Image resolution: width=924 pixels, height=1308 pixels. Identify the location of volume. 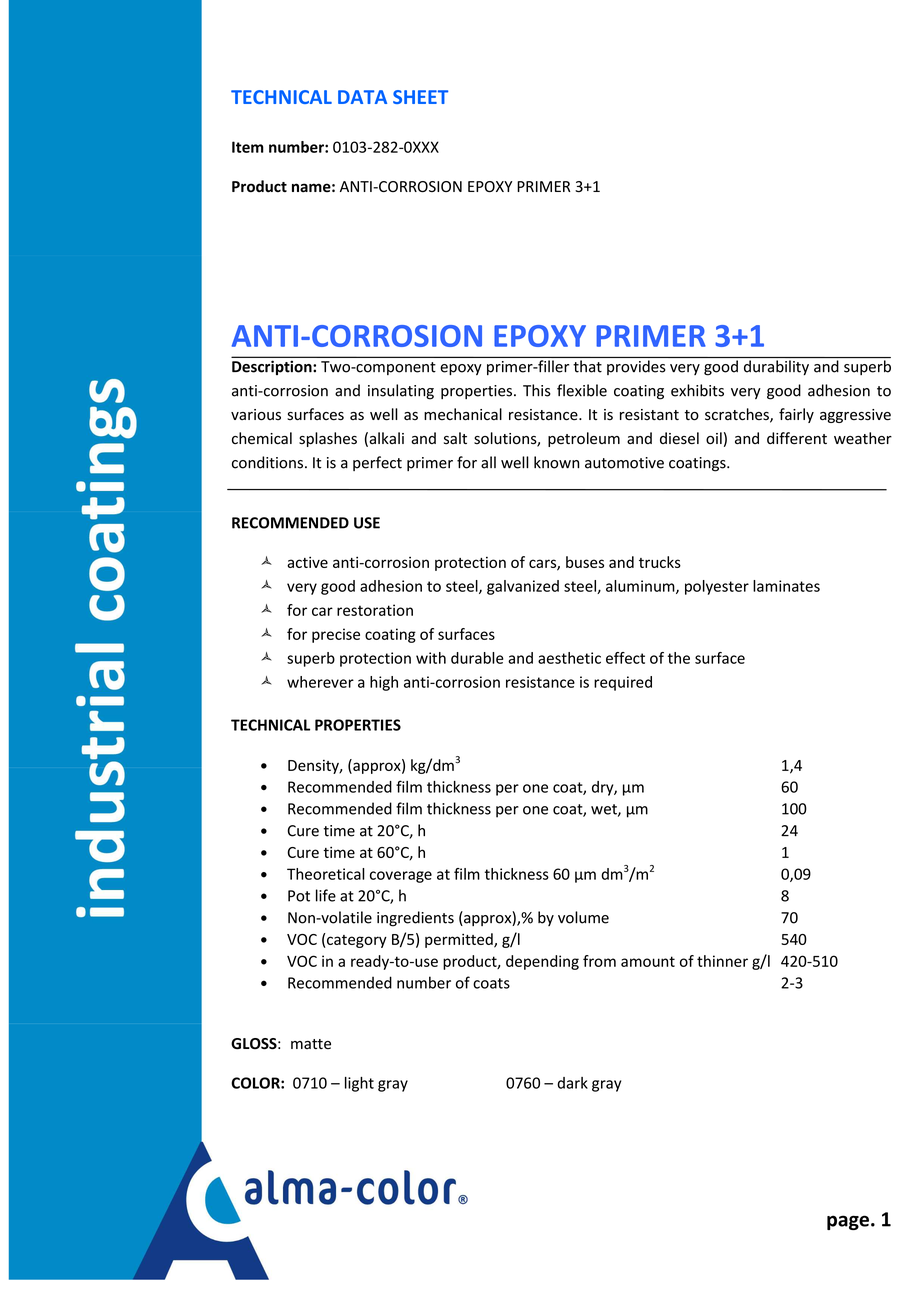
(583, 917).
